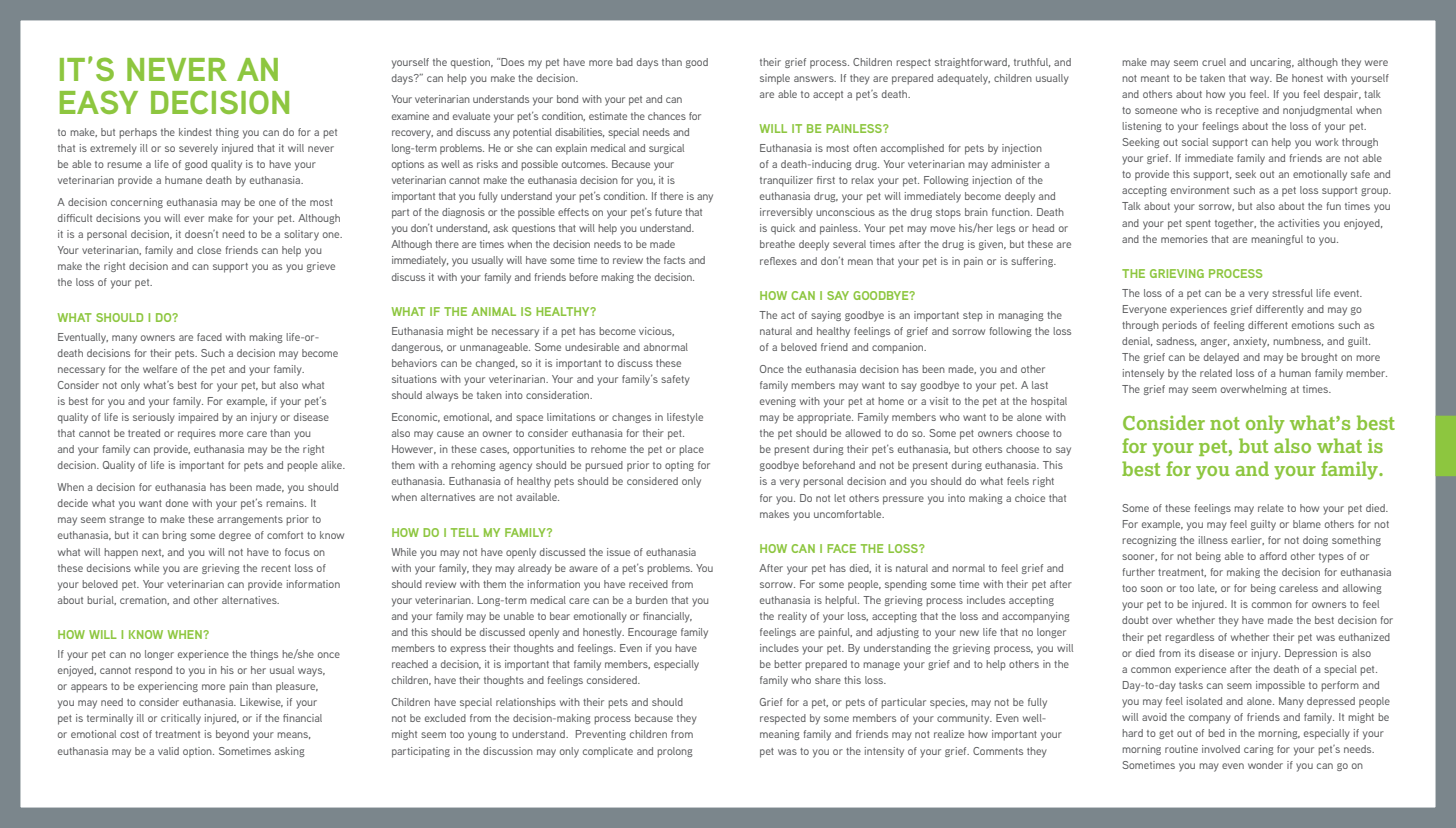  Describe the element at coordinates (775, 79) in the document. I see `simple` at that location.
